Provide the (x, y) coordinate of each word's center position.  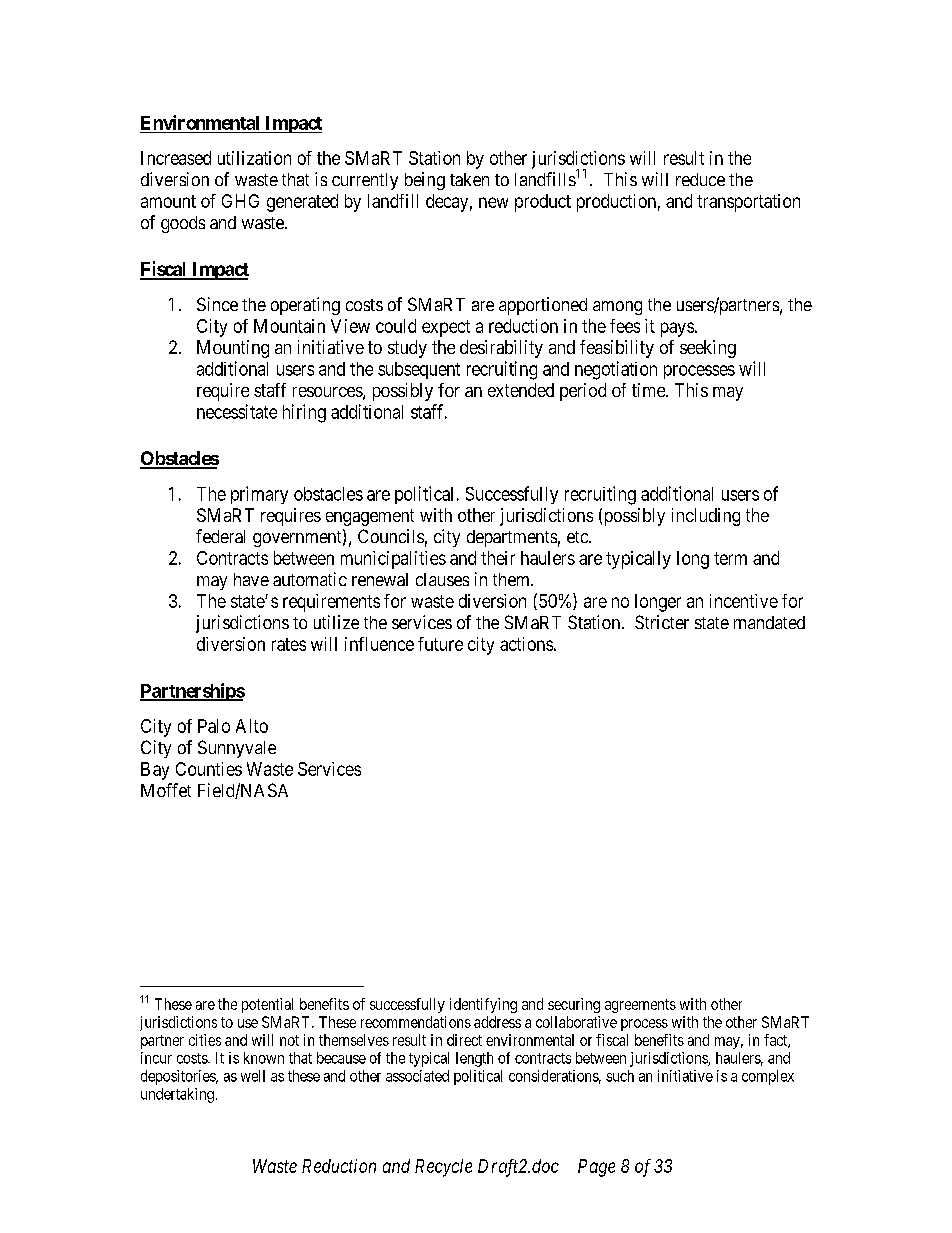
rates (289, 644)
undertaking (177, 1095)
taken (469, 179)
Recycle (443, 1168)
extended (521, 390)
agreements (640, 1006)
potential (267, 1005)
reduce (700, 179)
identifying (483, 1005)
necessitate (237, 411)
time (649, 390)
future (440, 644)
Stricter (662, 622)
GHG (240, 201)
